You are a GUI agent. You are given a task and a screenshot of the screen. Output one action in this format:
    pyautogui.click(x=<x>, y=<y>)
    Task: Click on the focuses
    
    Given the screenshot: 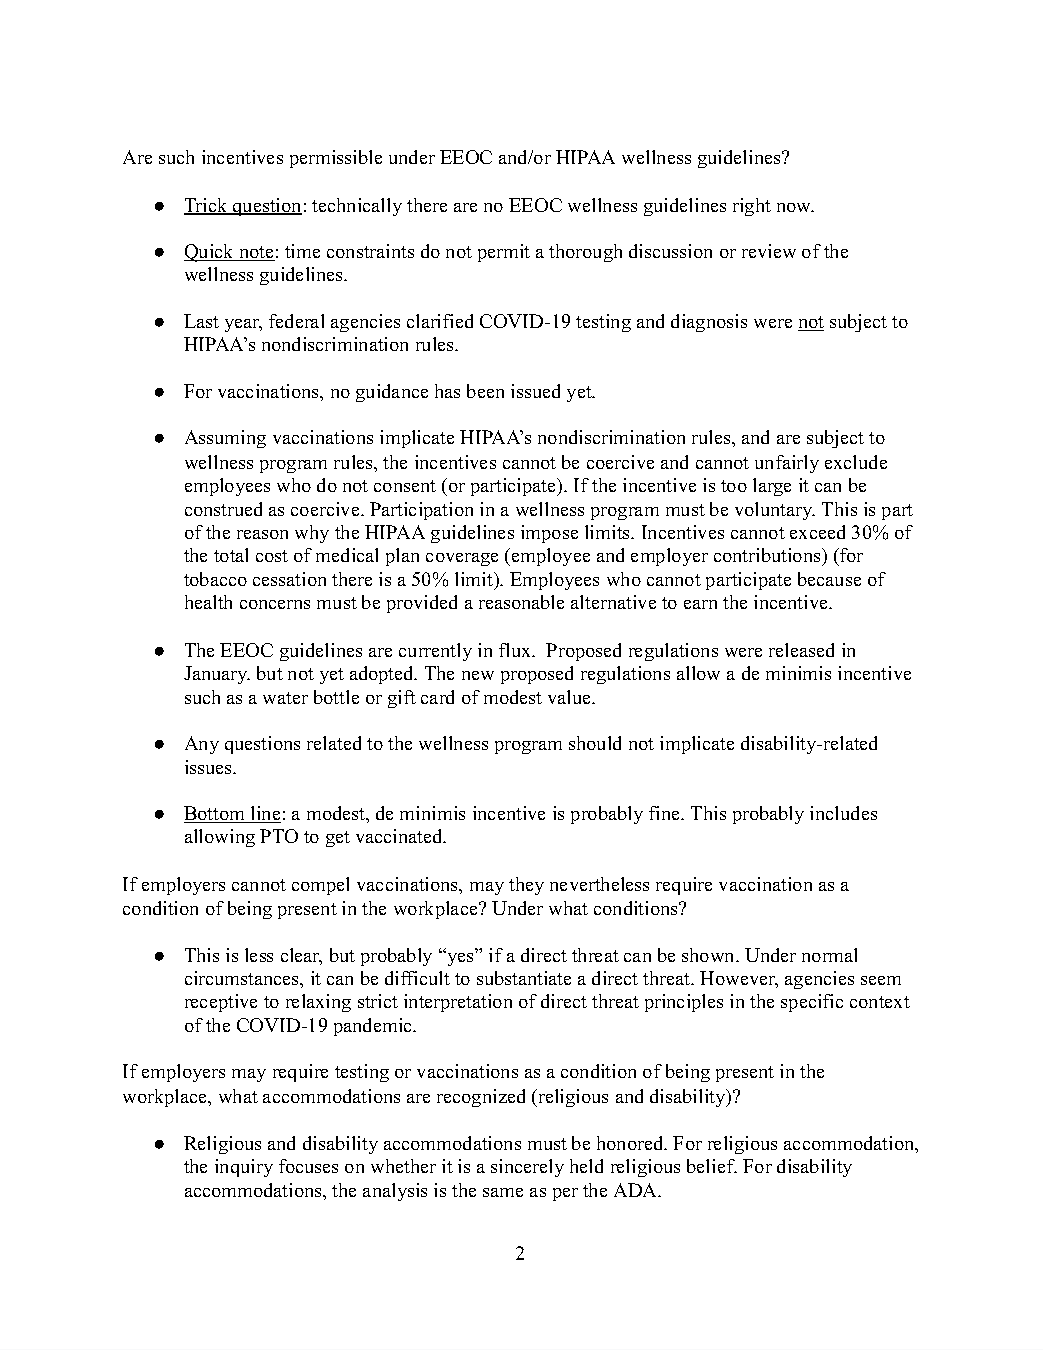 What is the action you would take?
    pyautogui.click(x=308, y=1166)
